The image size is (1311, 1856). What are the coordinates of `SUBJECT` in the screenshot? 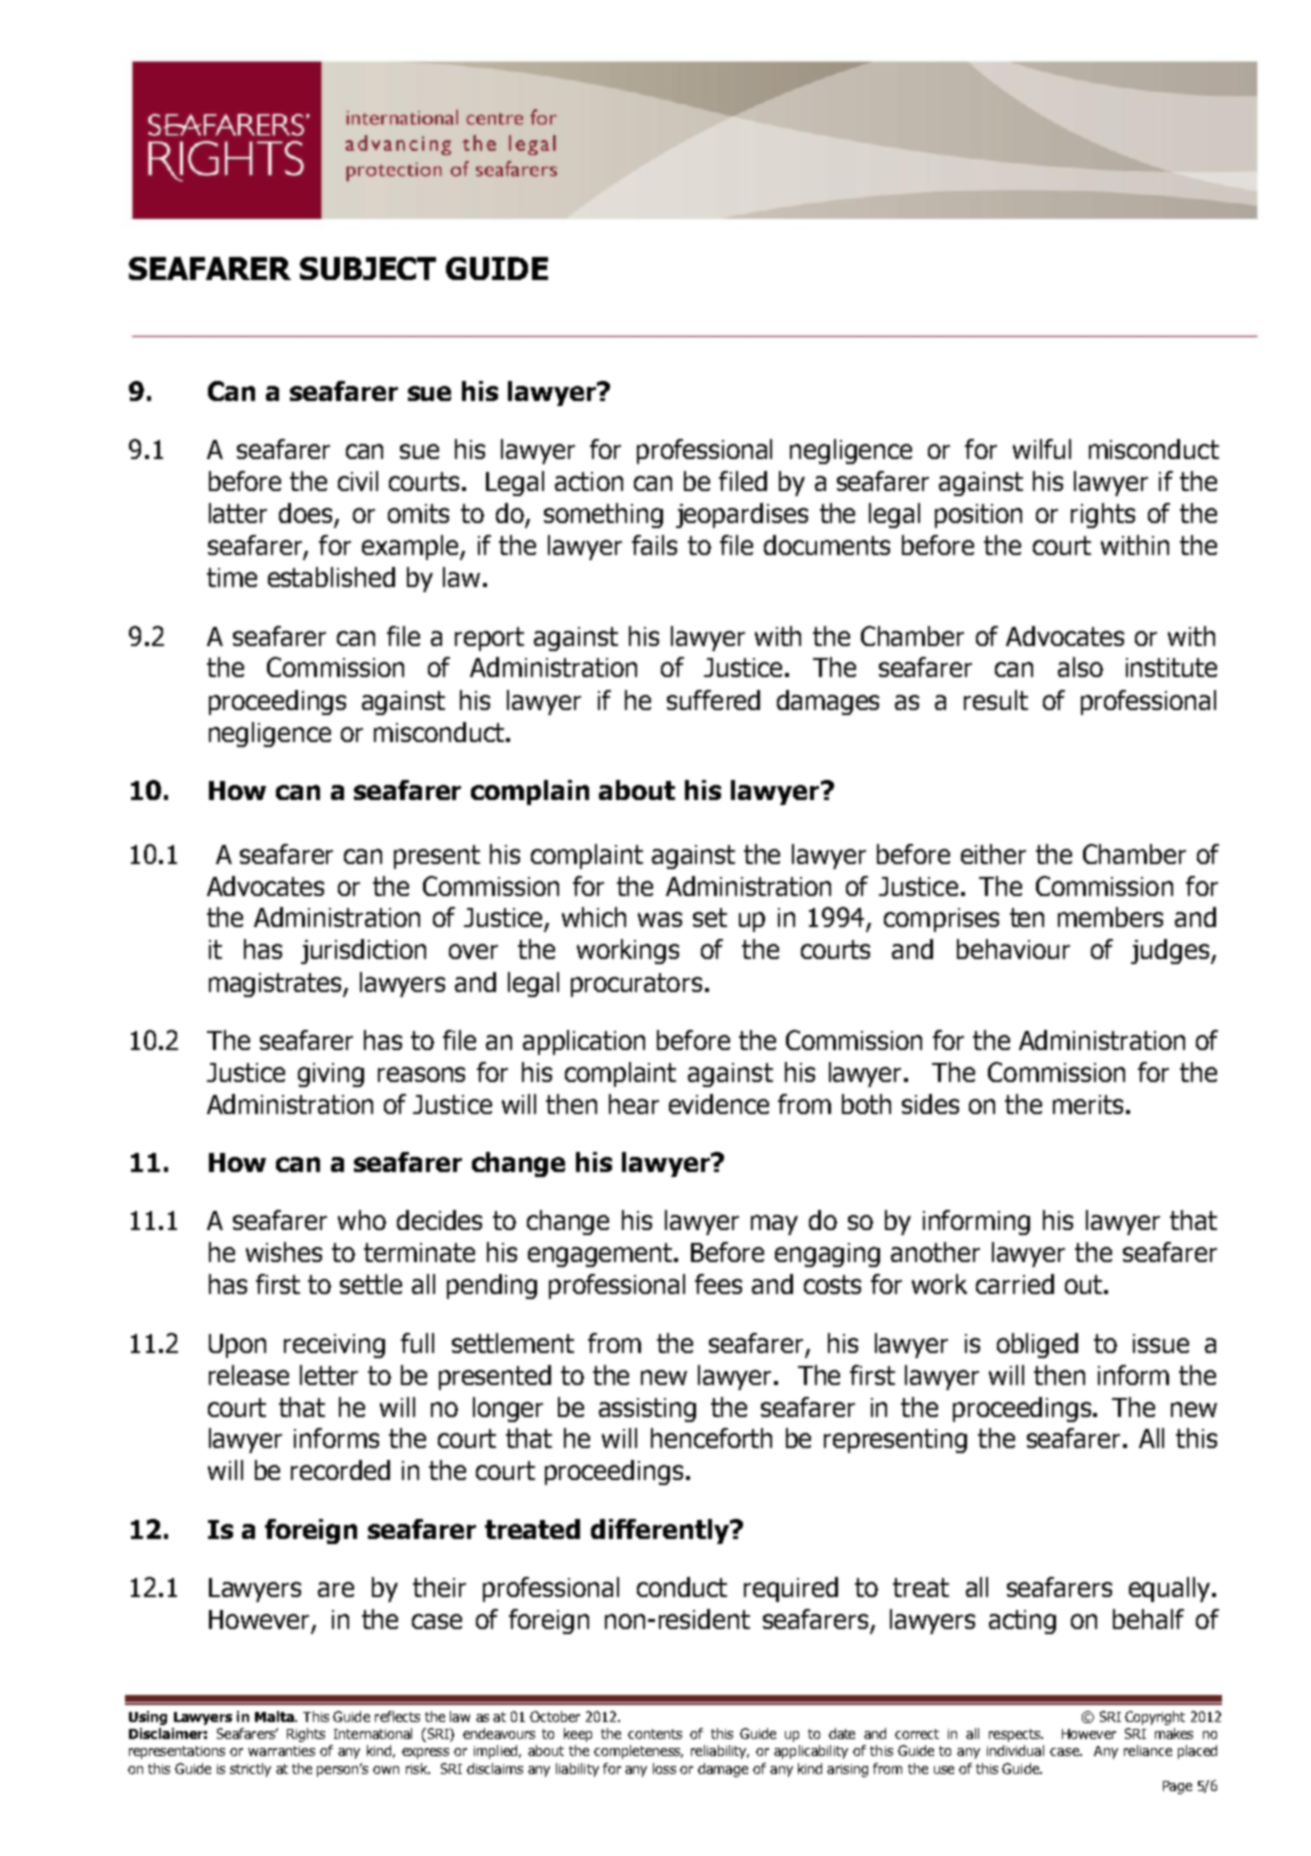 It's located at (368, 268).
